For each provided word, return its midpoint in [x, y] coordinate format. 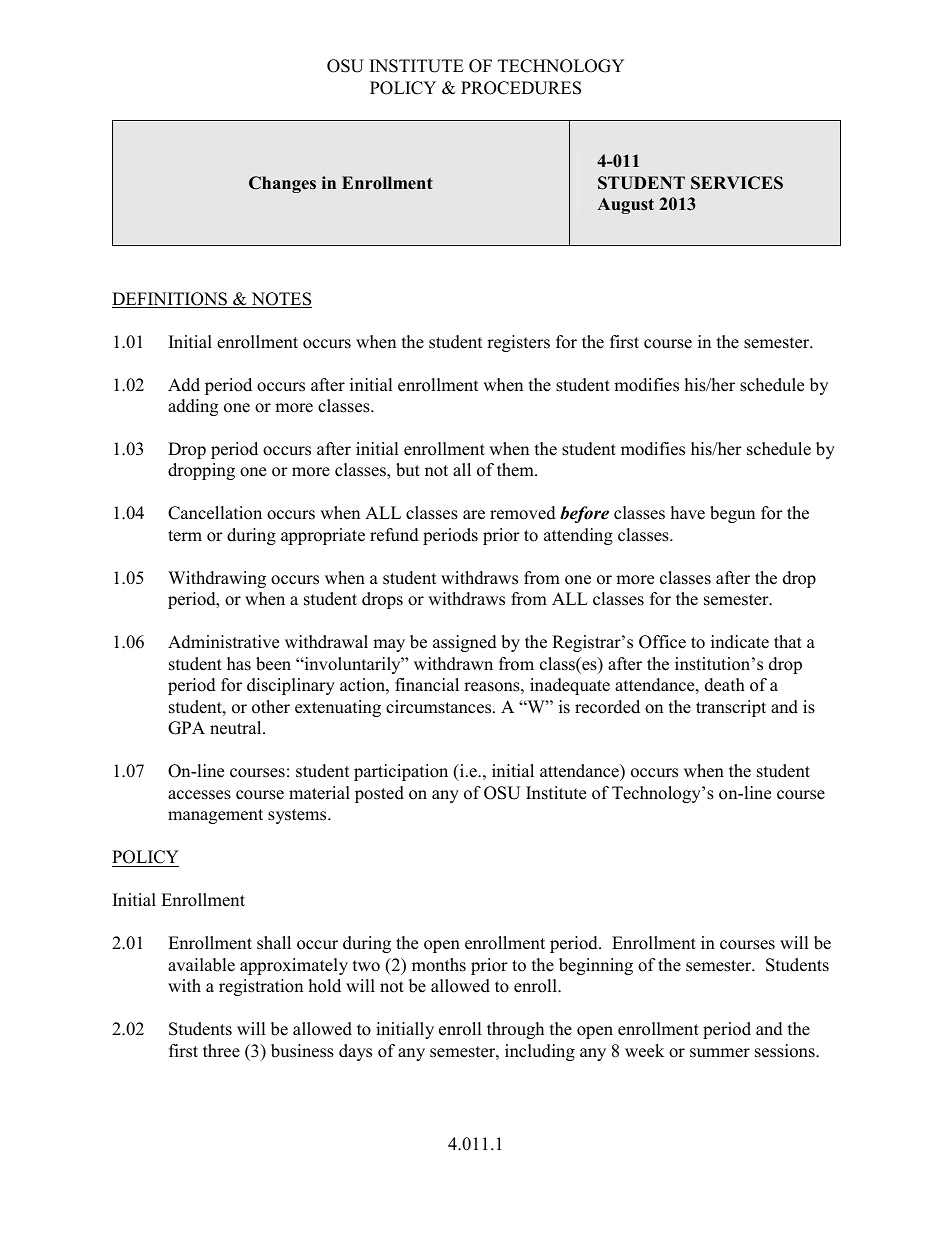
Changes [282, 184]
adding [193, 407]
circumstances [440, 707]
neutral [237, 728]
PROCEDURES [521, 88]
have [688, 513]
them [516, 470]
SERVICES [737, 183]
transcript [731, 708]
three [221, 1051]
